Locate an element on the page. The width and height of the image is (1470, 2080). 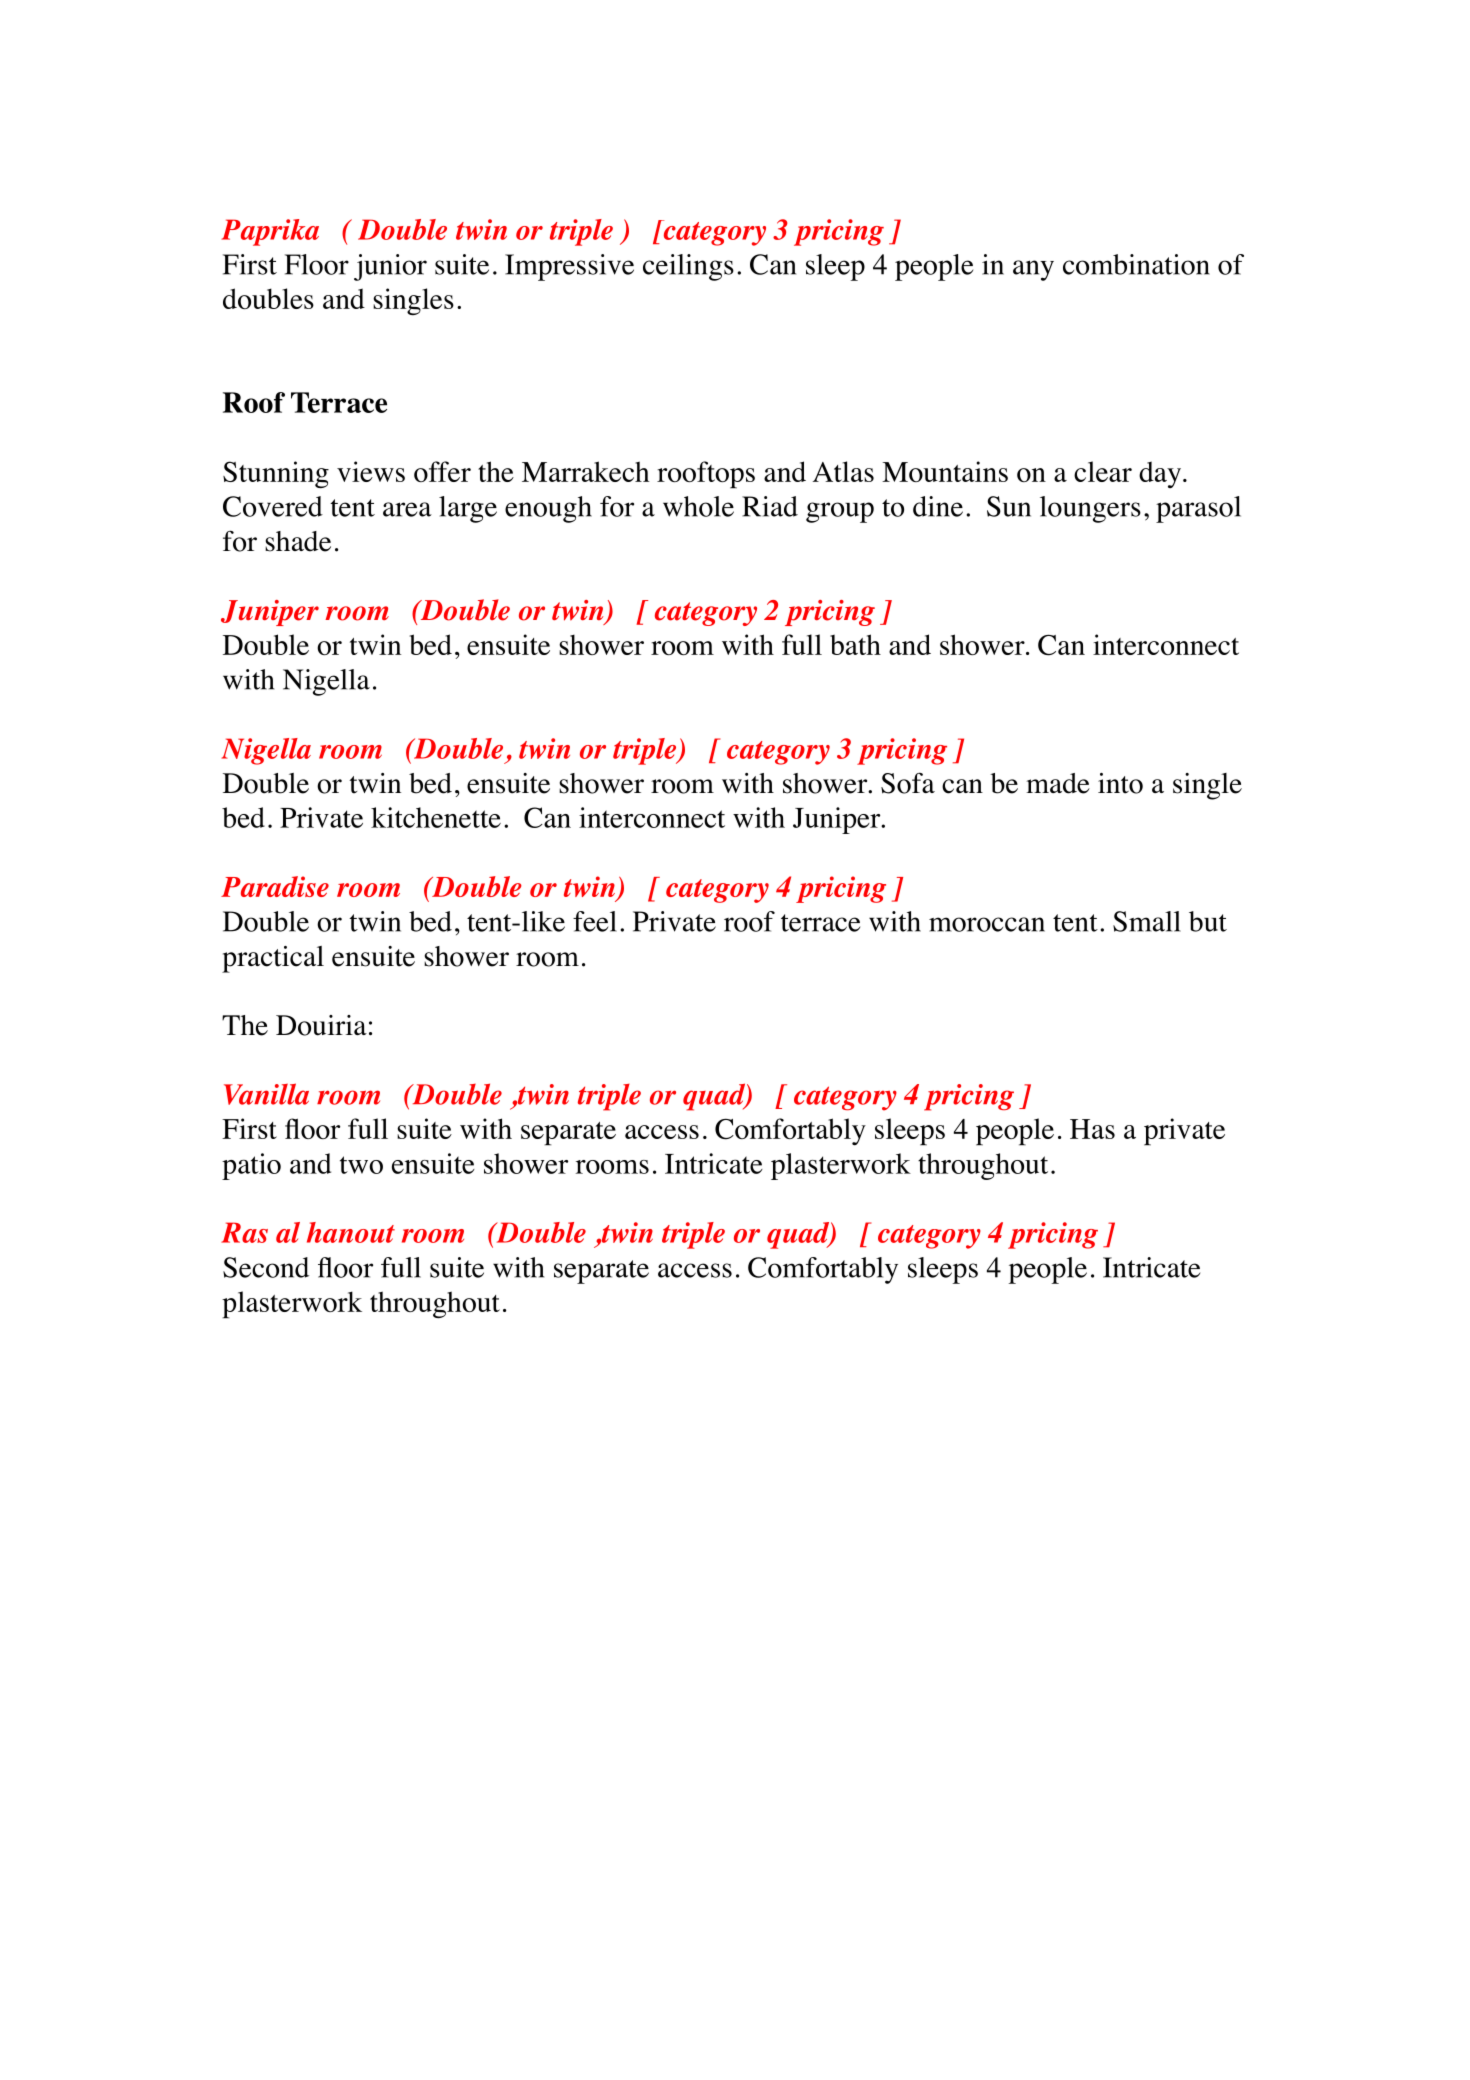
combination is located at coordinates (1136, 264).
